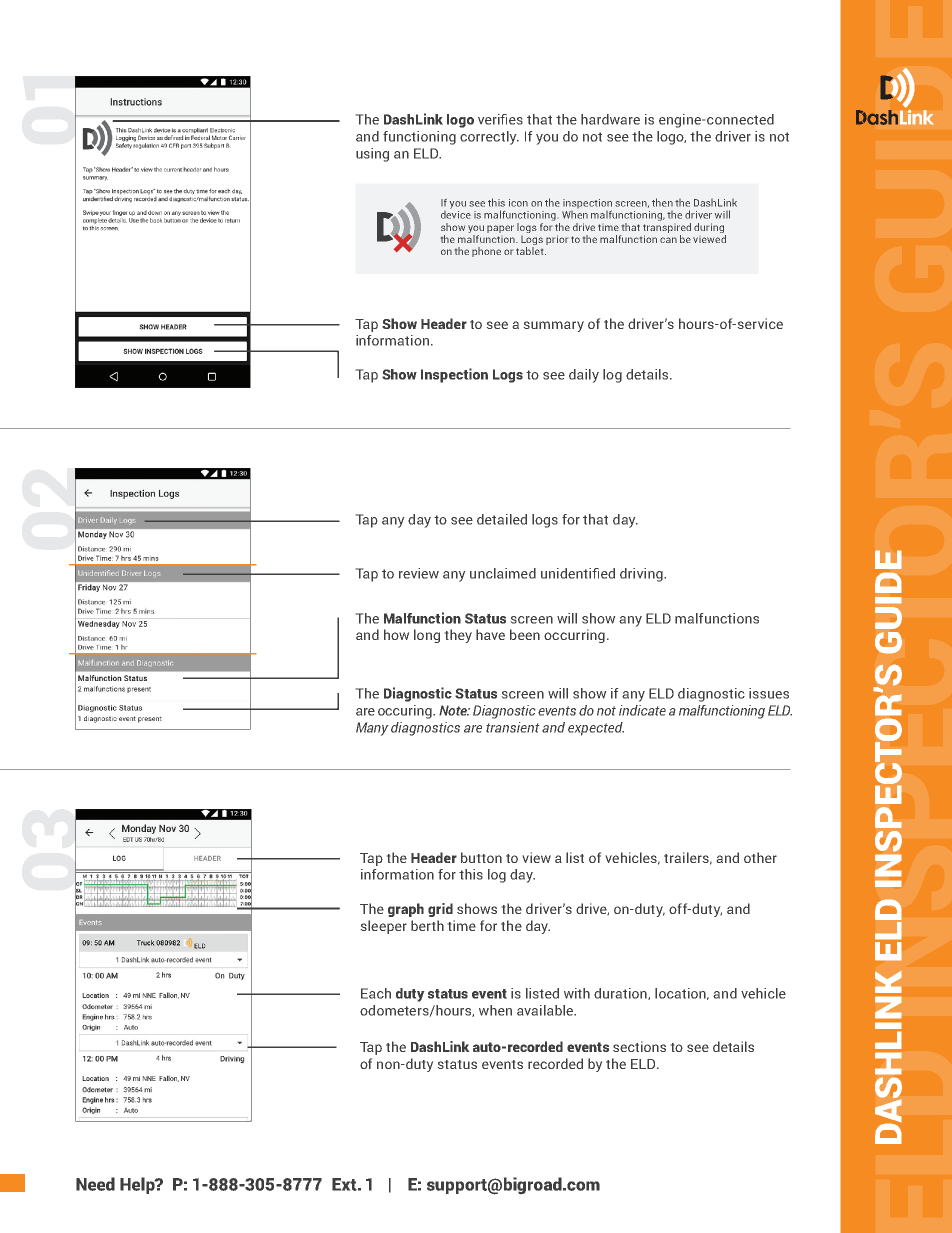 This page has width=952, height=1233. I want to click on Need, so click(95, 1184).
